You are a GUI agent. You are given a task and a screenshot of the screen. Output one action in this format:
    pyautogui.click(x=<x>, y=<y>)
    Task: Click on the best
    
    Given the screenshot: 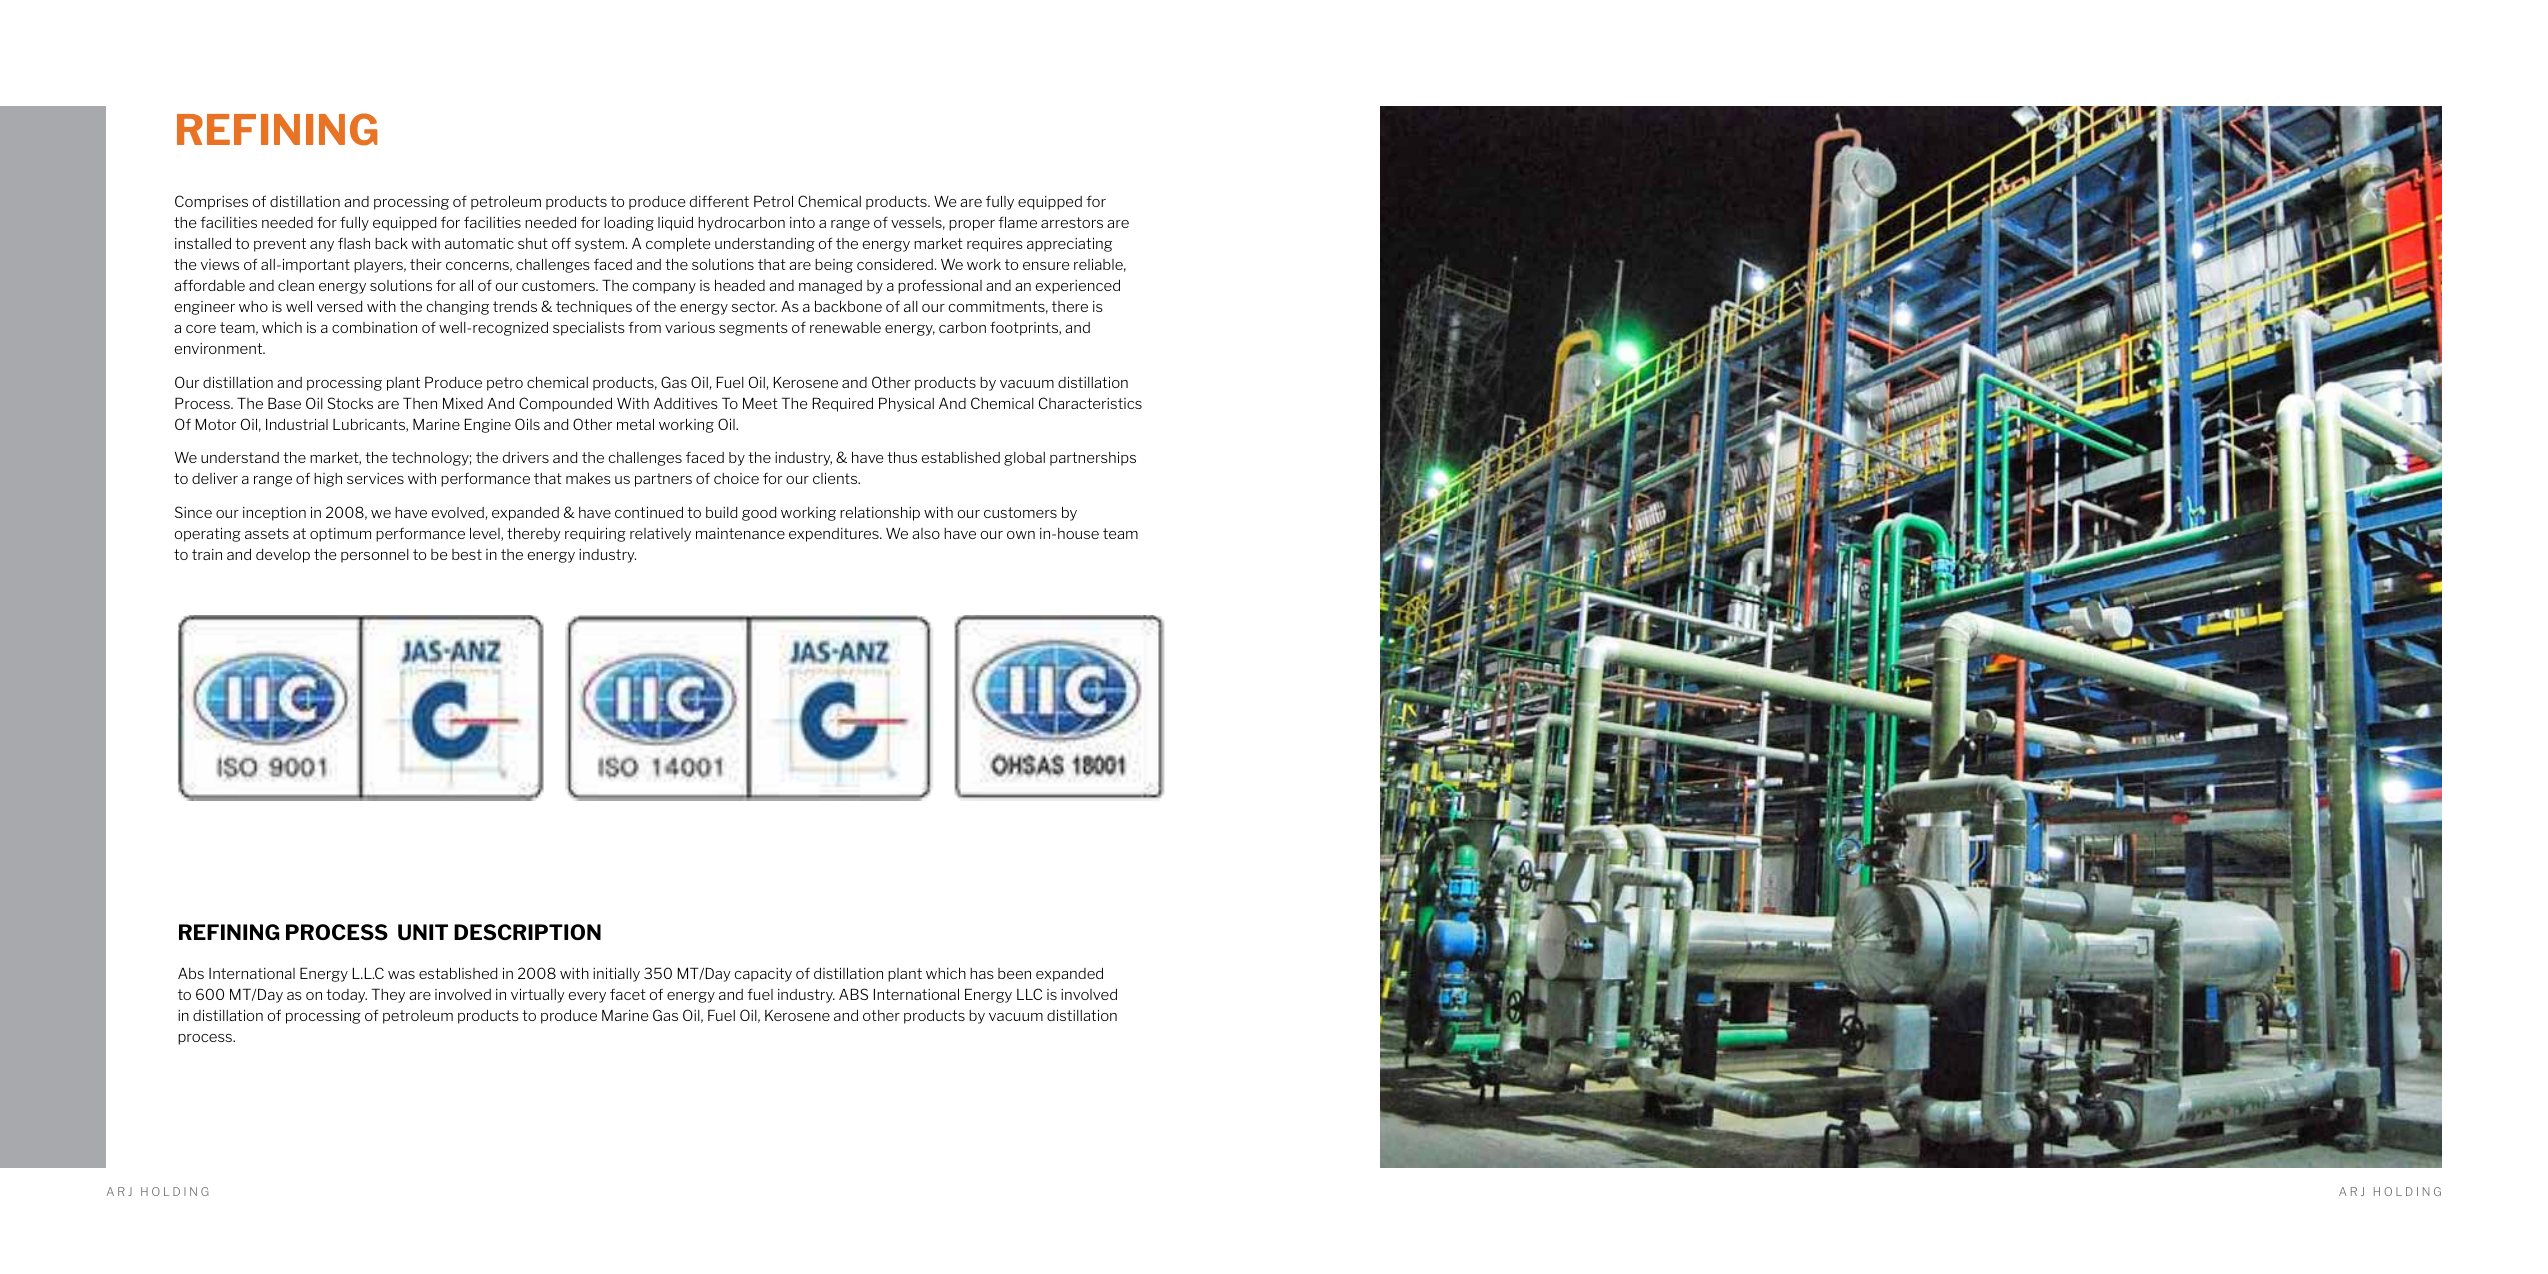 What is the action you would take?
    pyautogui.click(x=467, y=554)
